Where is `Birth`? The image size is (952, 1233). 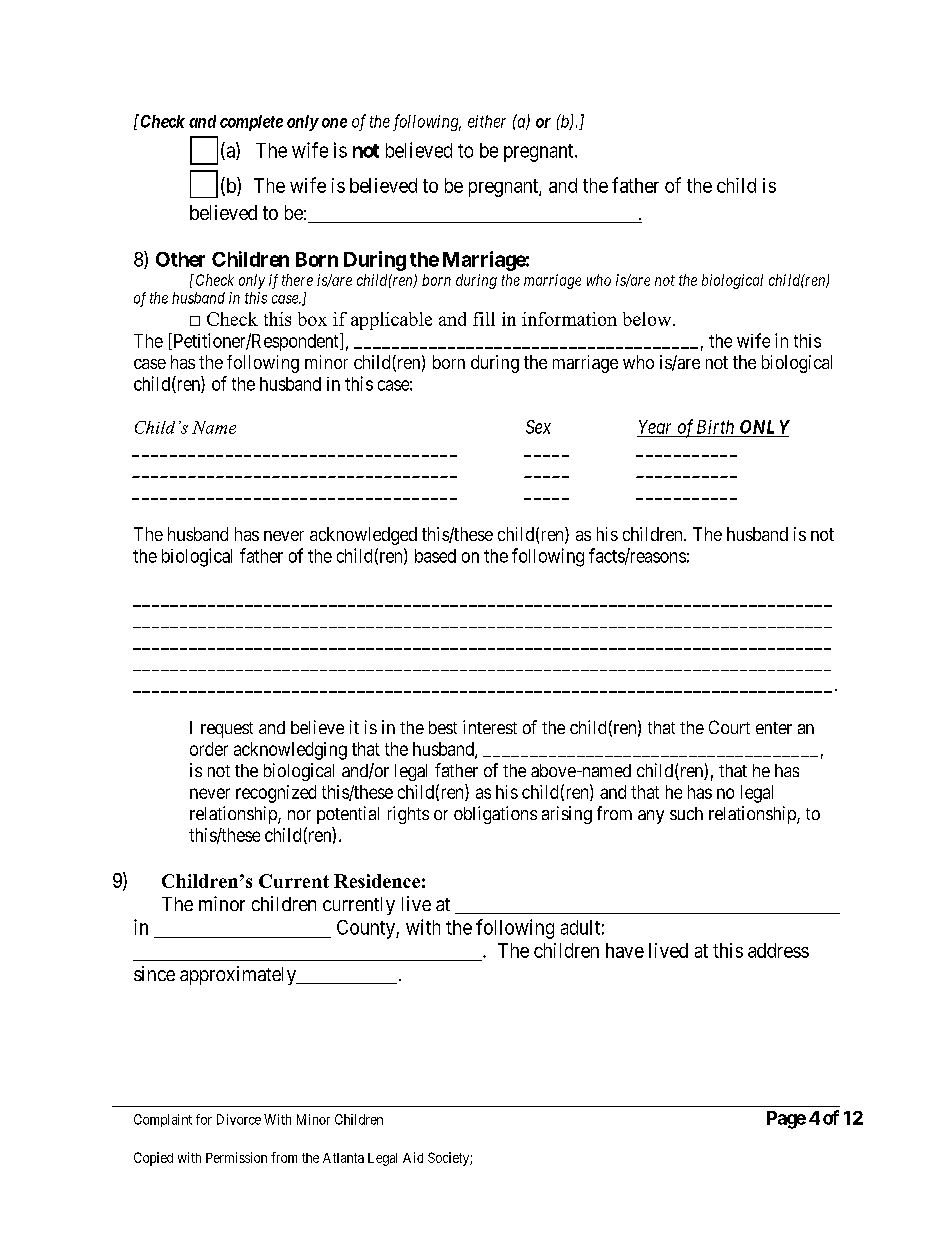 Birth is located at coordinates (715, 427).
